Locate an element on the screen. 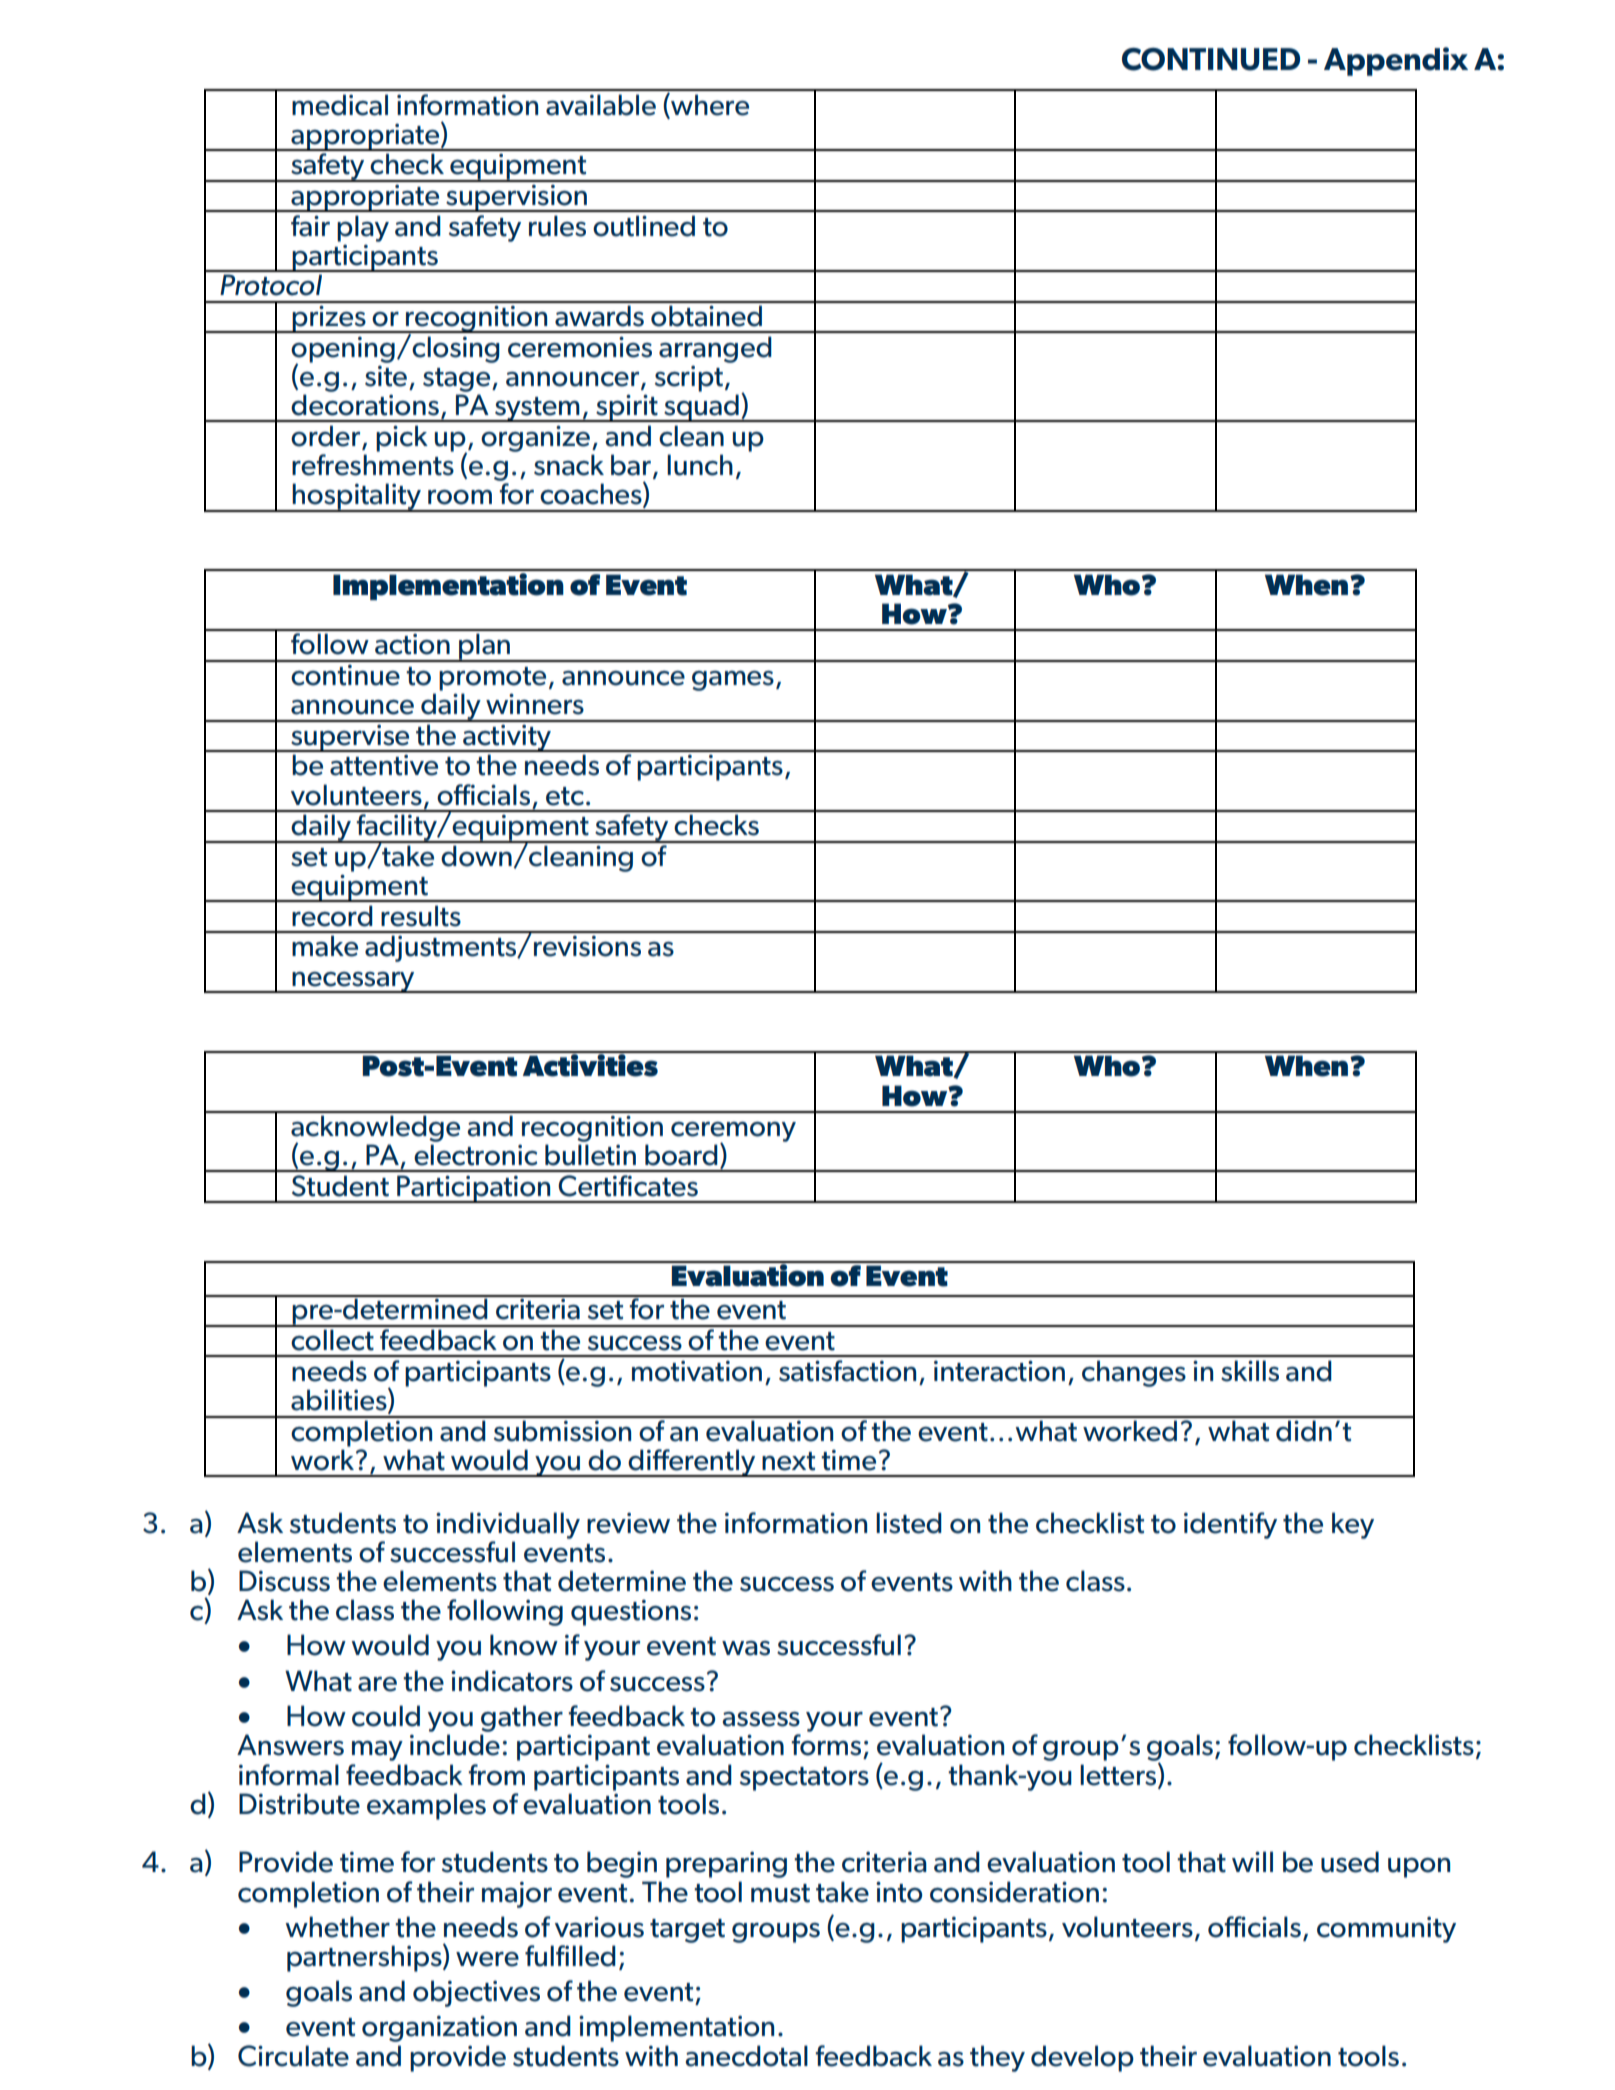  changes is located at coordinates (1134, 1373).
